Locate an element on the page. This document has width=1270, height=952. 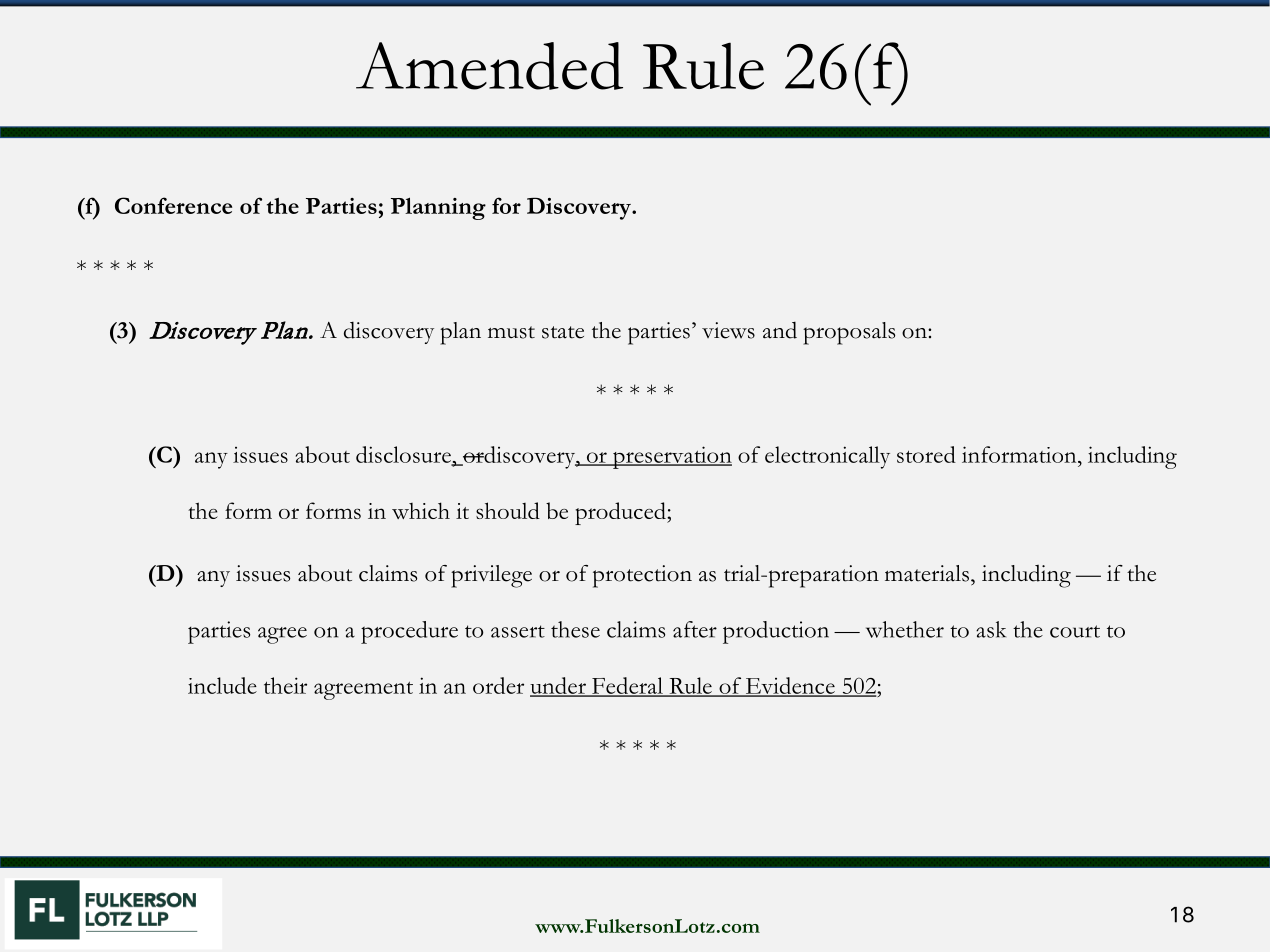
ask is located at coordinates (991, 629).
